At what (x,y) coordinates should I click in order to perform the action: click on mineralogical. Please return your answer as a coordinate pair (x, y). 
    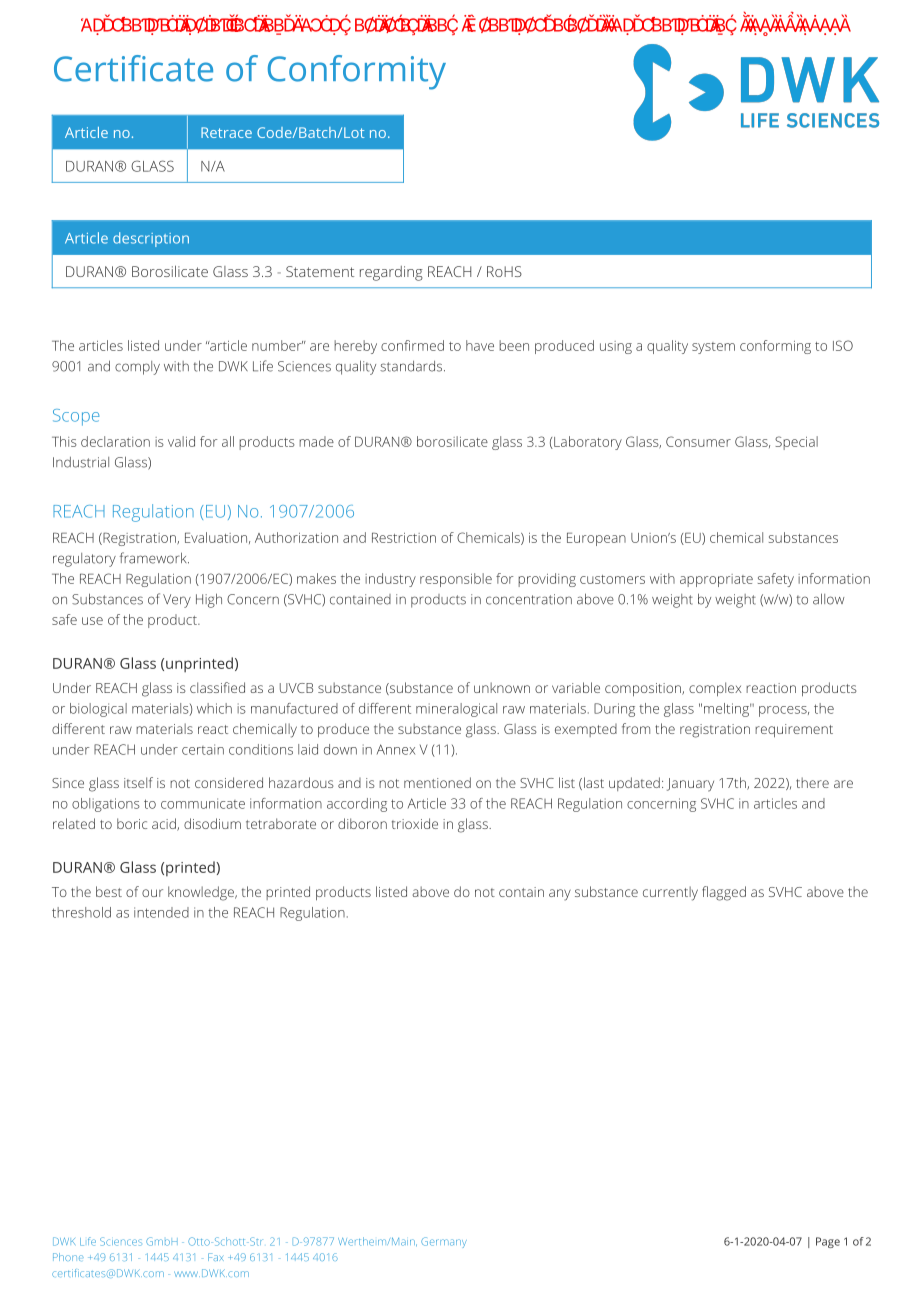
    Looking at the image, I should click on (456, 710).
